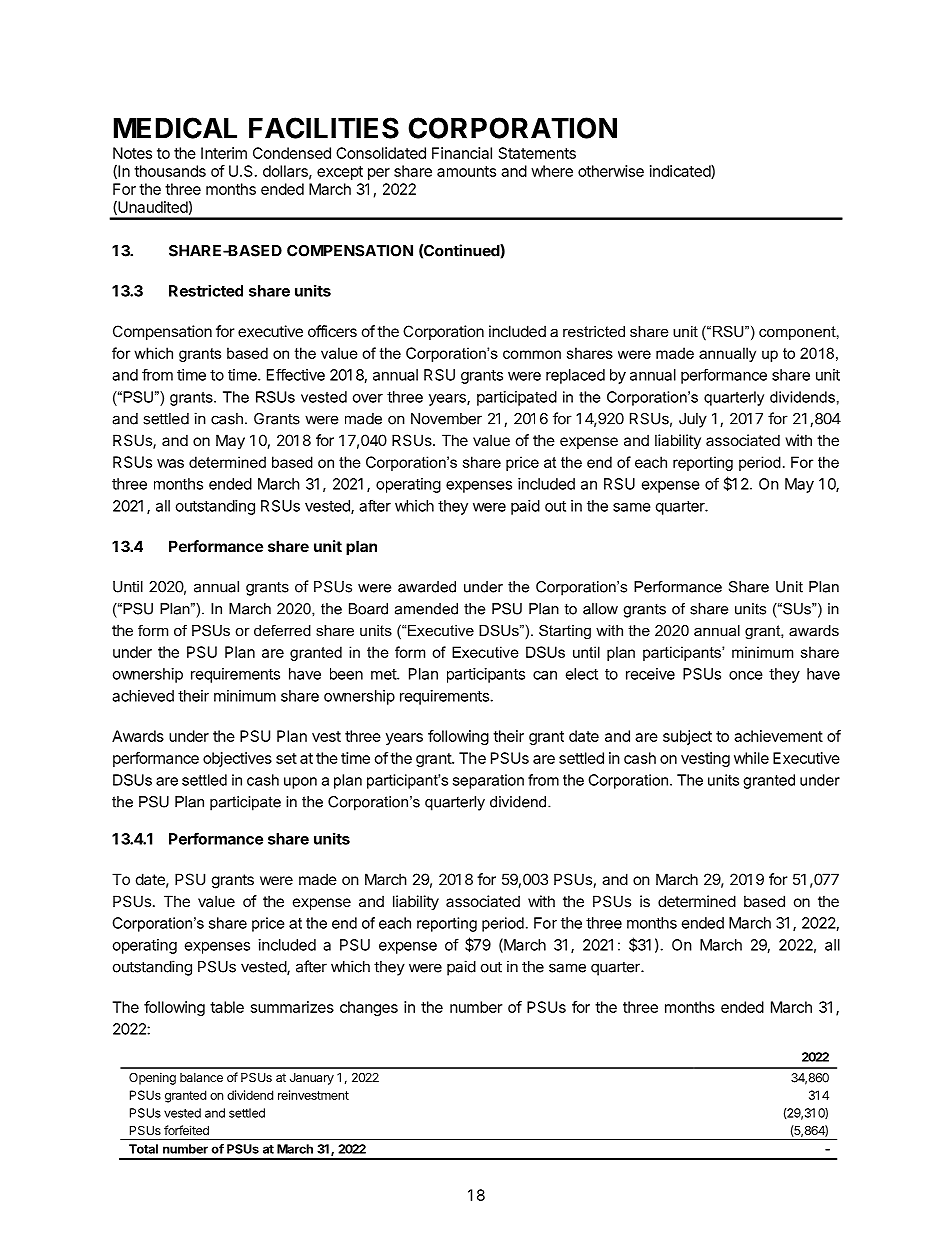 The width and height of the document is (952, 1233). I want to click on upon, so click(300, 783).
